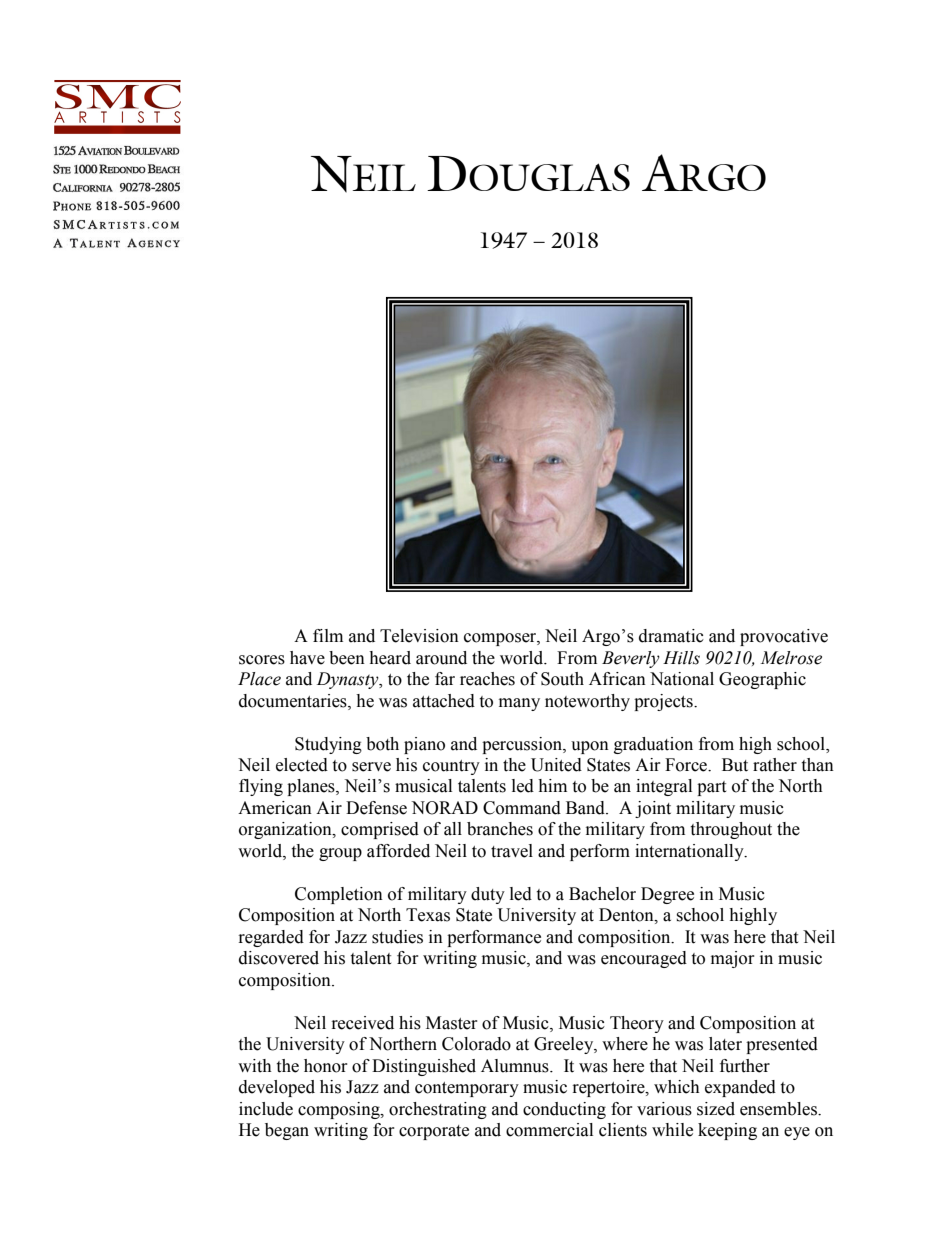  Describe the element at coordinates (339, 895) in the page. I see `Completion` at that location.
